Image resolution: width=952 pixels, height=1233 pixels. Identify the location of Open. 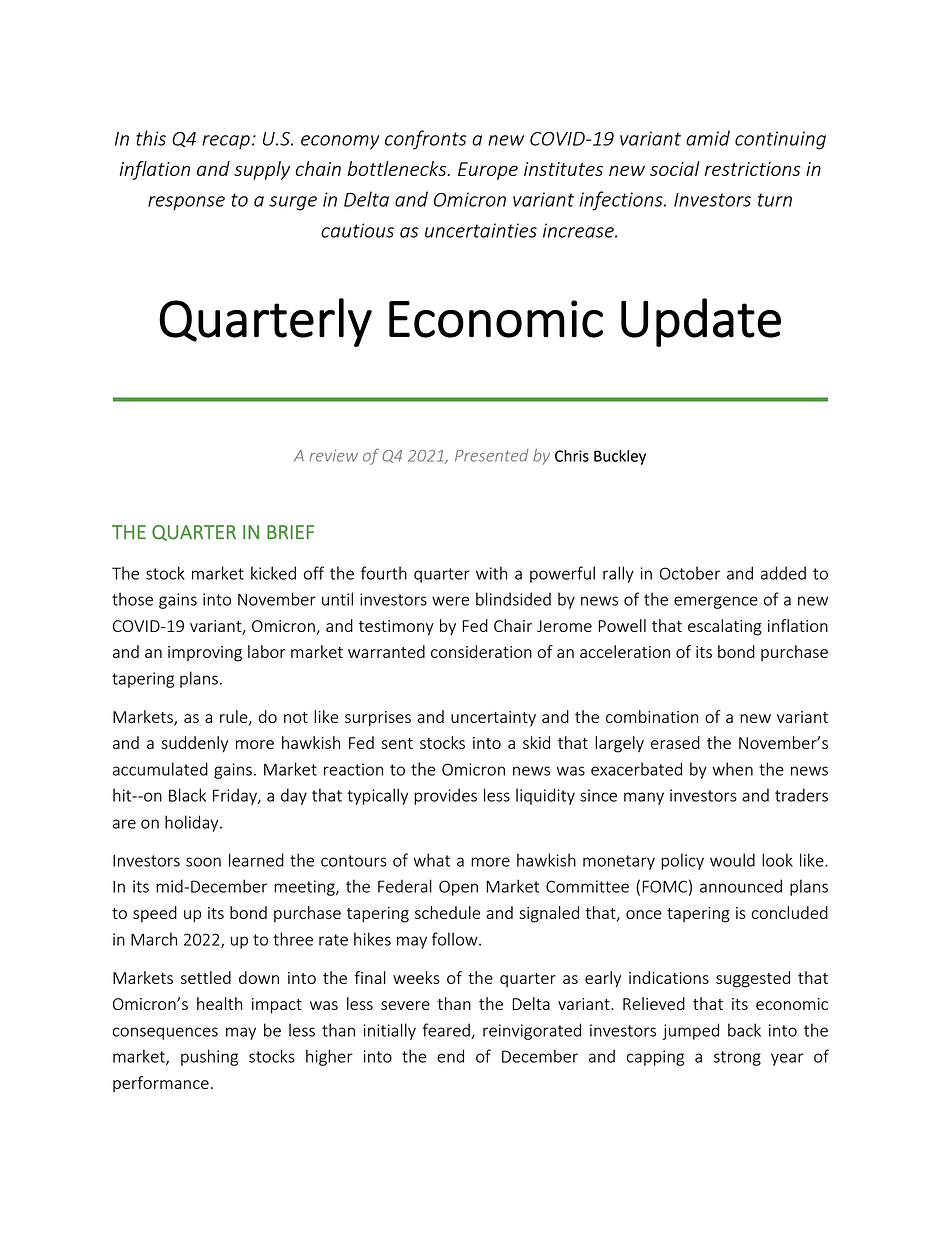
(458, 888).
